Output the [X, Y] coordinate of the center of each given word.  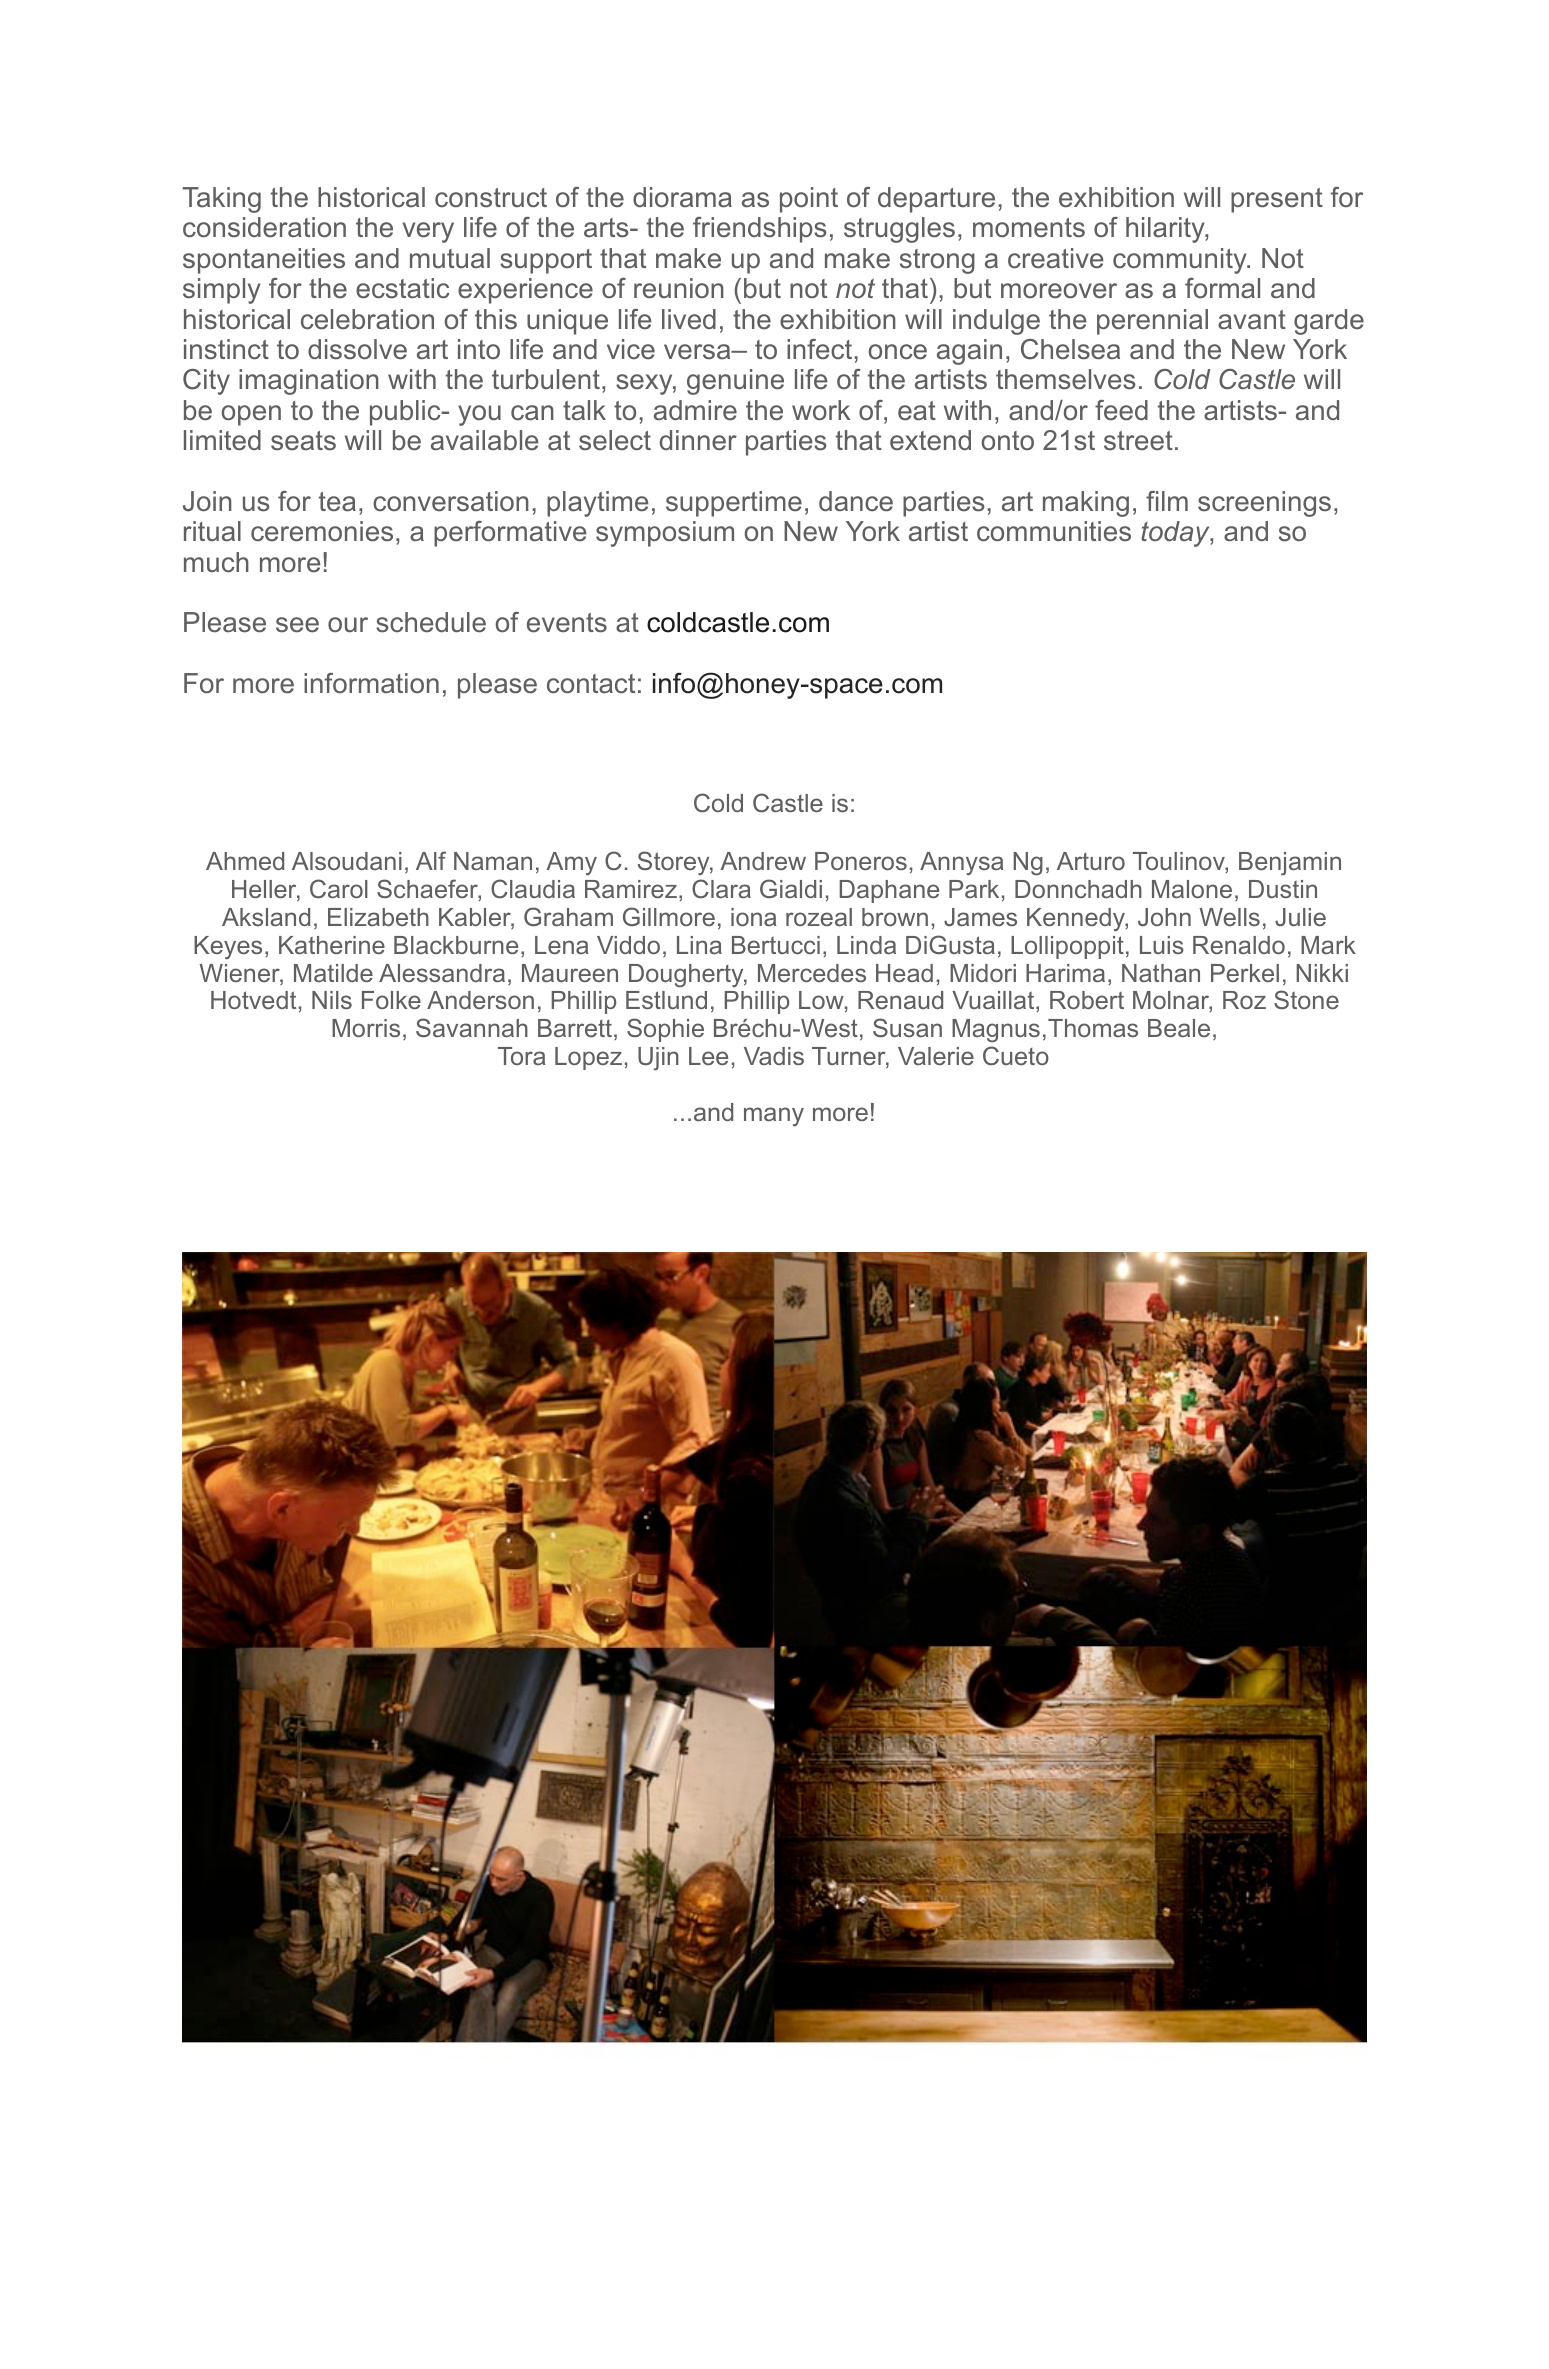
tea [337, 502]
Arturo [1091, 861]
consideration [264, 227]
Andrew [763, 861]
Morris [366, 1028]
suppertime [734, 504]
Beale [1179, 1028]
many [774, 1117]
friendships [760, 230]
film [1167, 501]
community [1181, 261]
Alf [431, 860]
